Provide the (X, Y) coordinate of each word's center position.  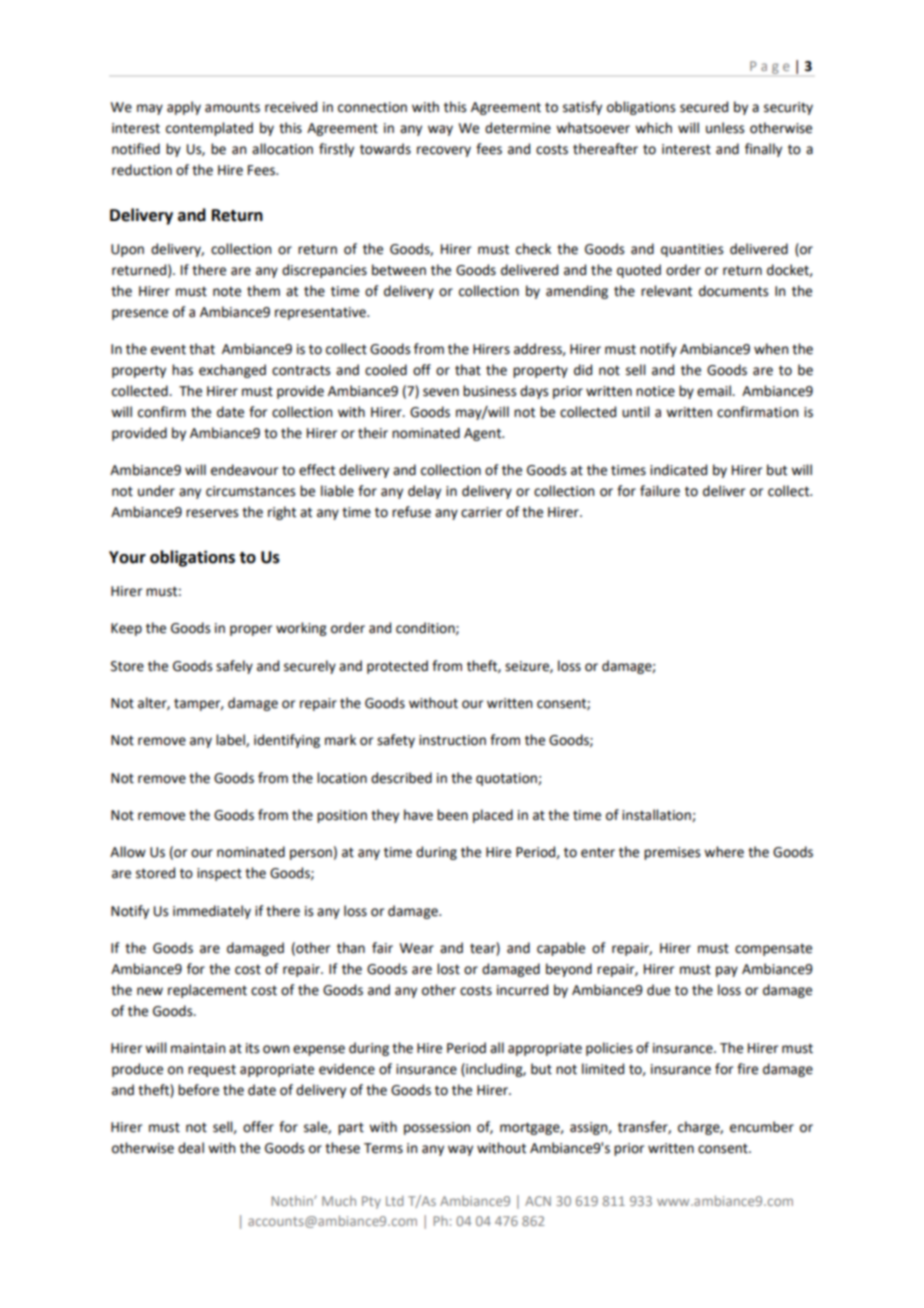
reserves (212, 513)
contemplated (209, 129)
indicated (678, 470)
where (724, 852)
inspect (219, 874)
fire (747, 1069)
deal (191, 1148)
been (452, 815)
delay (424, 492)
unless (725, 128)
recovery (444, 151)
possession (437, 1128)
